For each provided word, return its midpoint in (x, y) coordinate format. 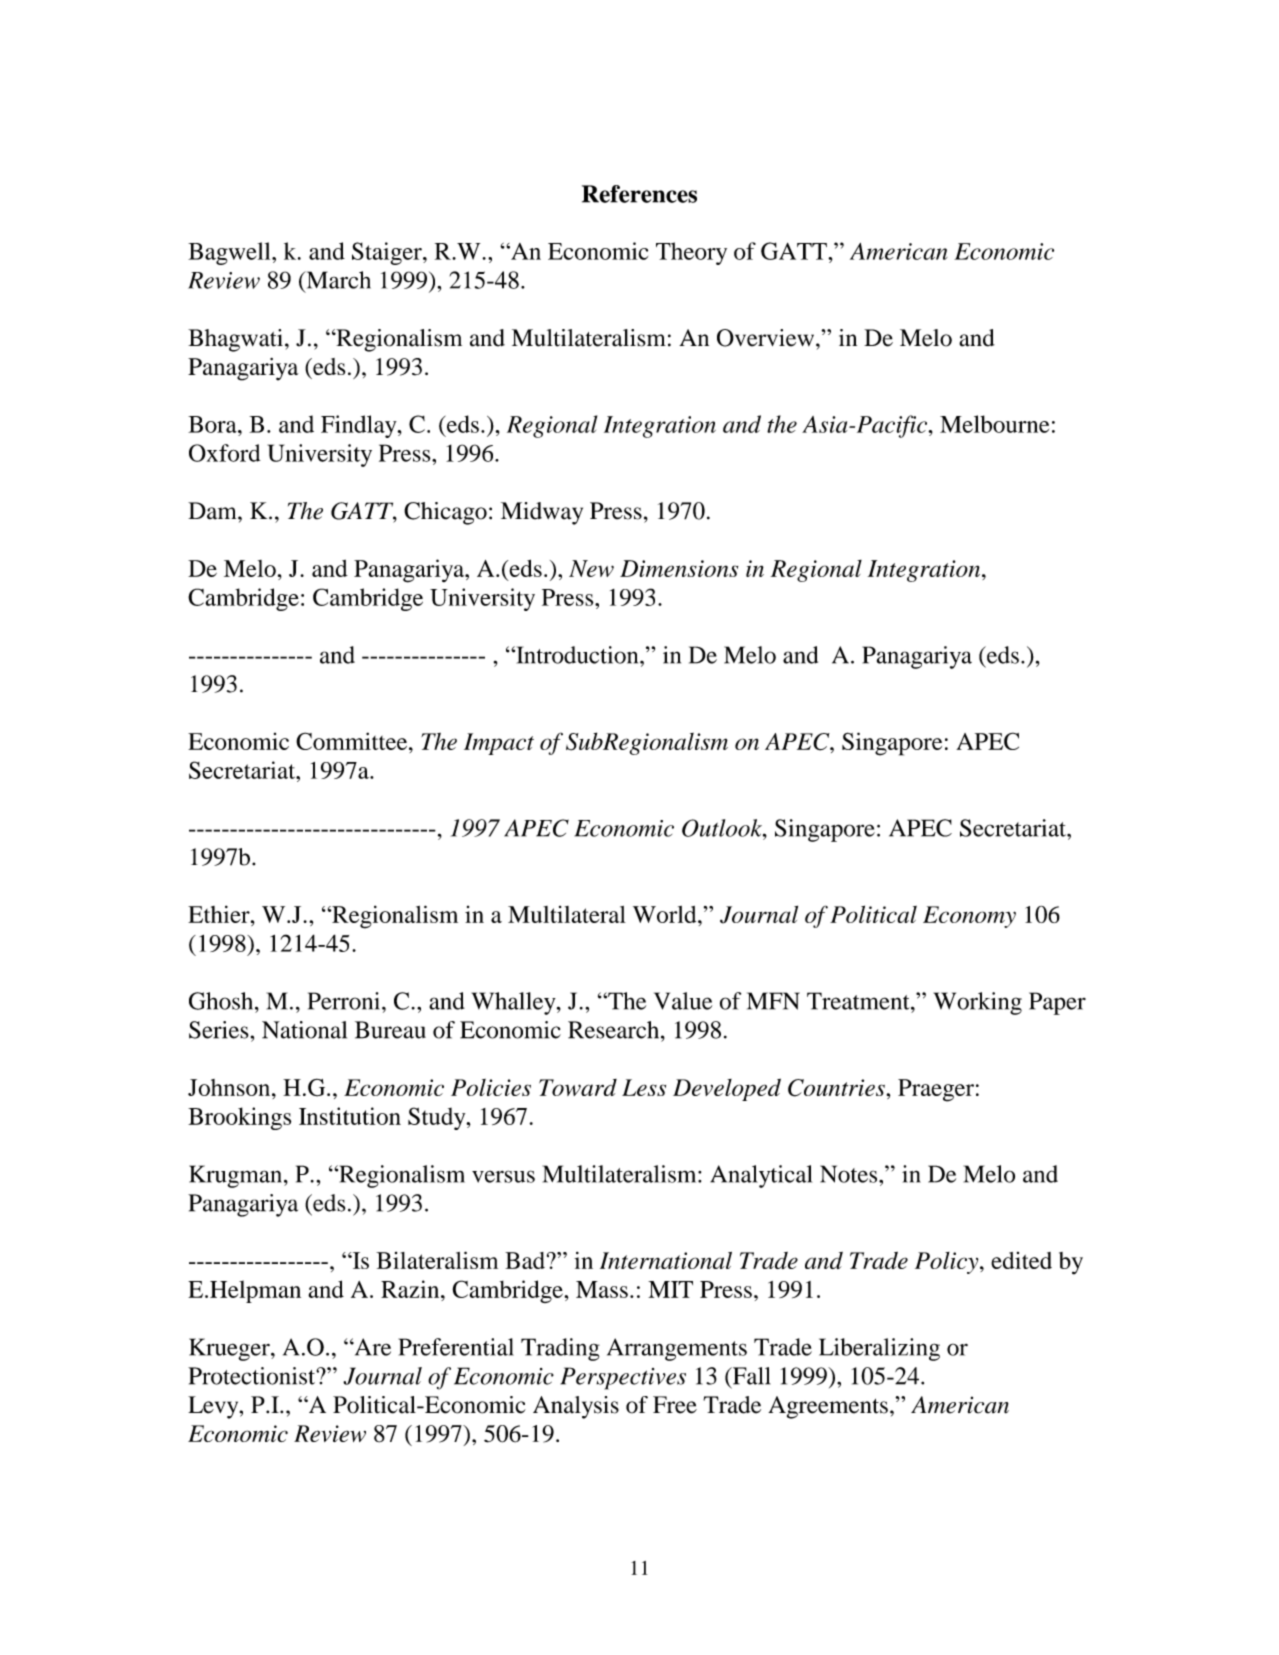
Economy (969, 917)
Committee (353, 741)
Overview (767, 338)
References (639, 194)
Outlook (723, 828)
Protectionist (252, 1376)
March (337, 280)
